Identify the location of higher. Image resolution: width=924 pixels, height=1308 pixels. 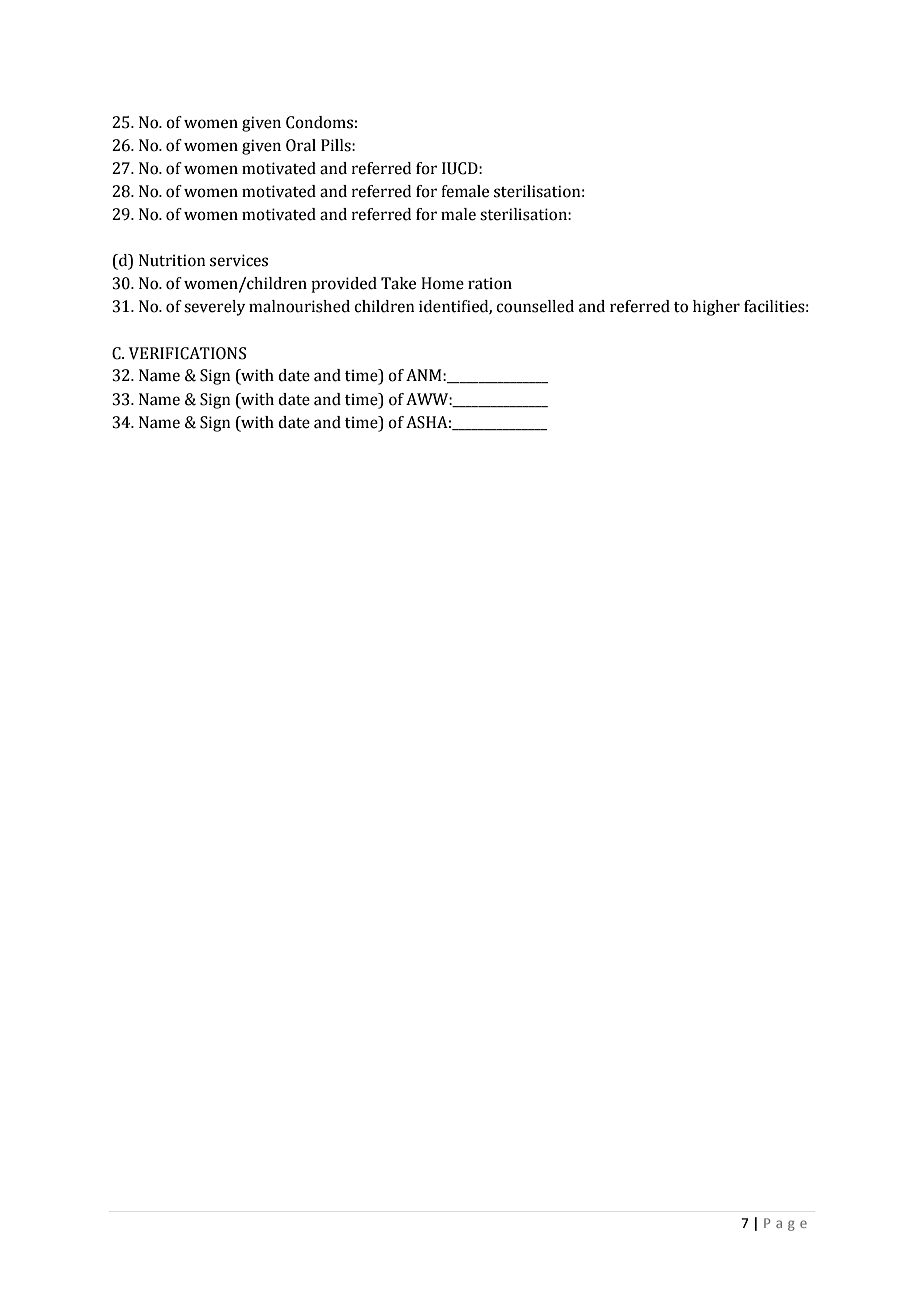
(716, 308).
